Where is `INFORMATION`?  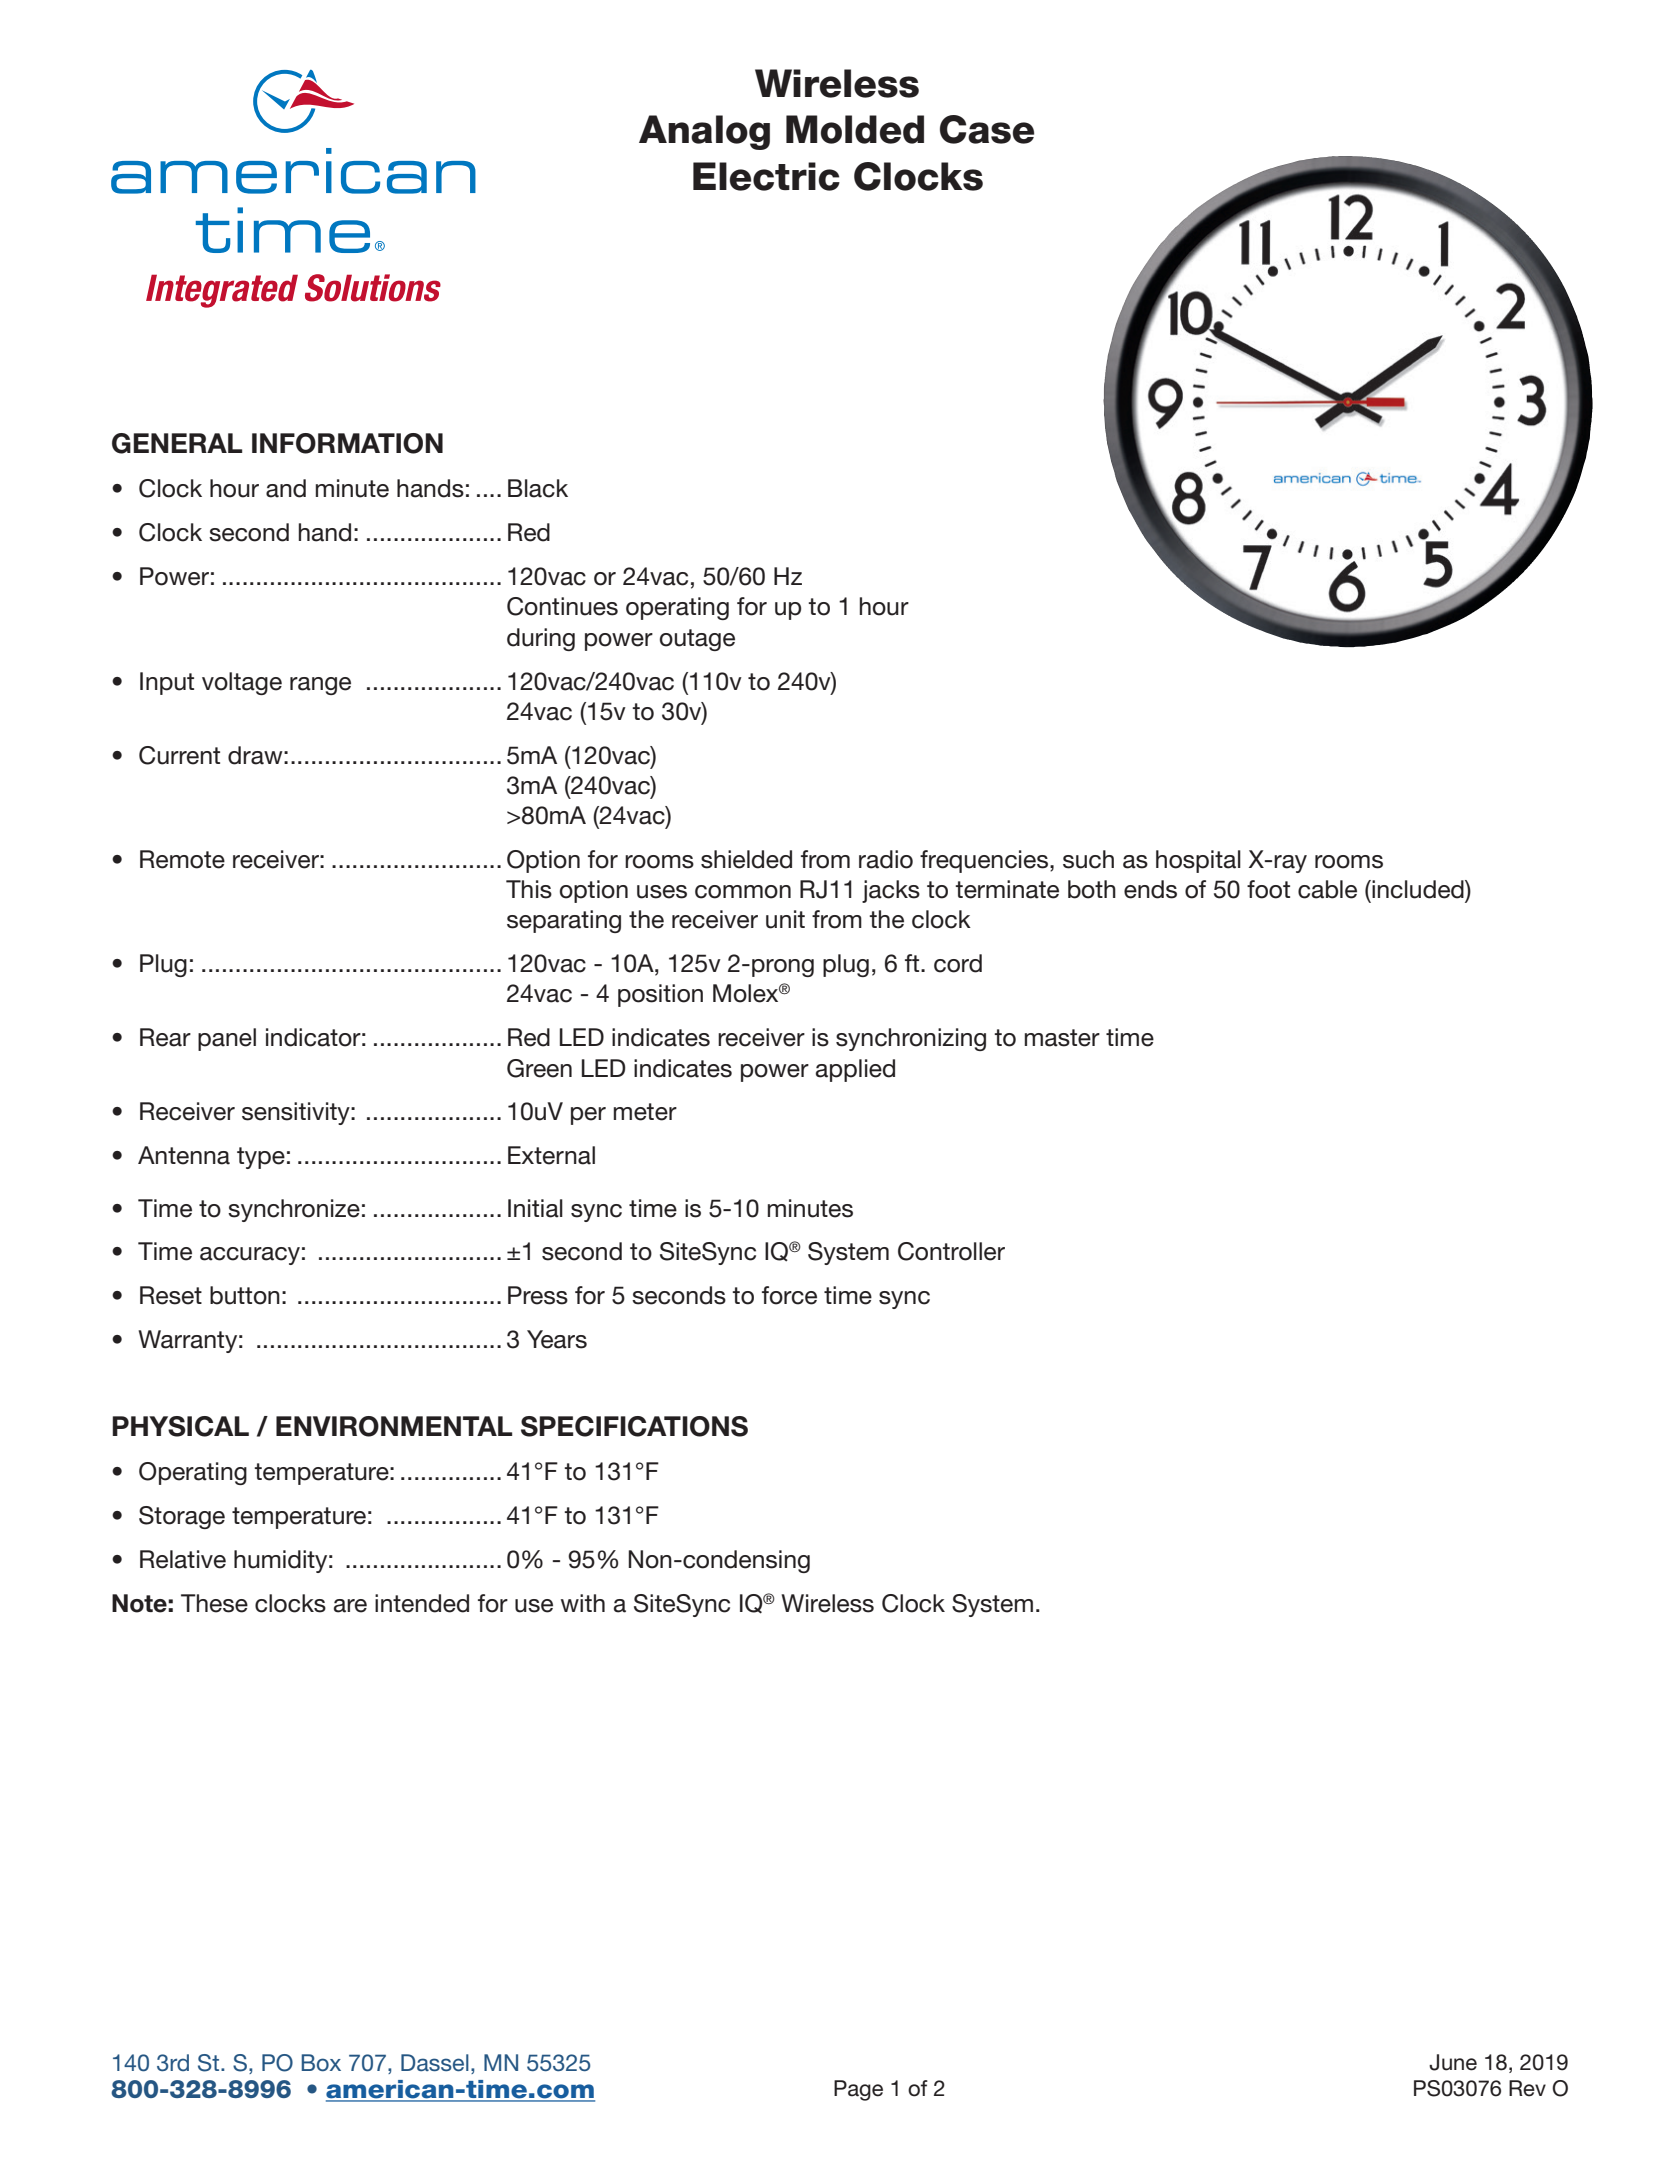 INFORMATION is located at coordinates (347, 443).
